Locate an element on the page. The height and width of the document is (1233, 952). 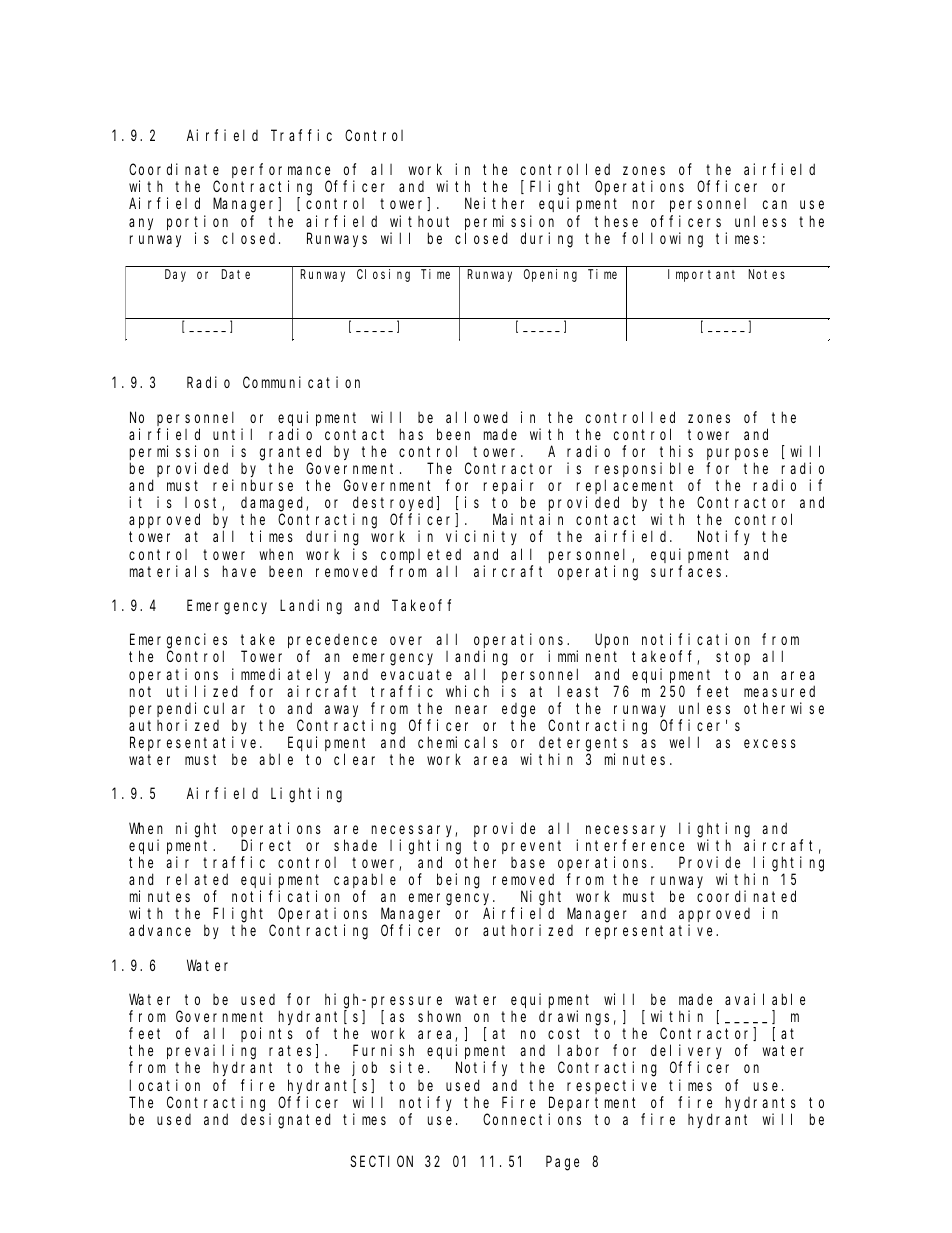
lost is located at coordinates (204, 504).
